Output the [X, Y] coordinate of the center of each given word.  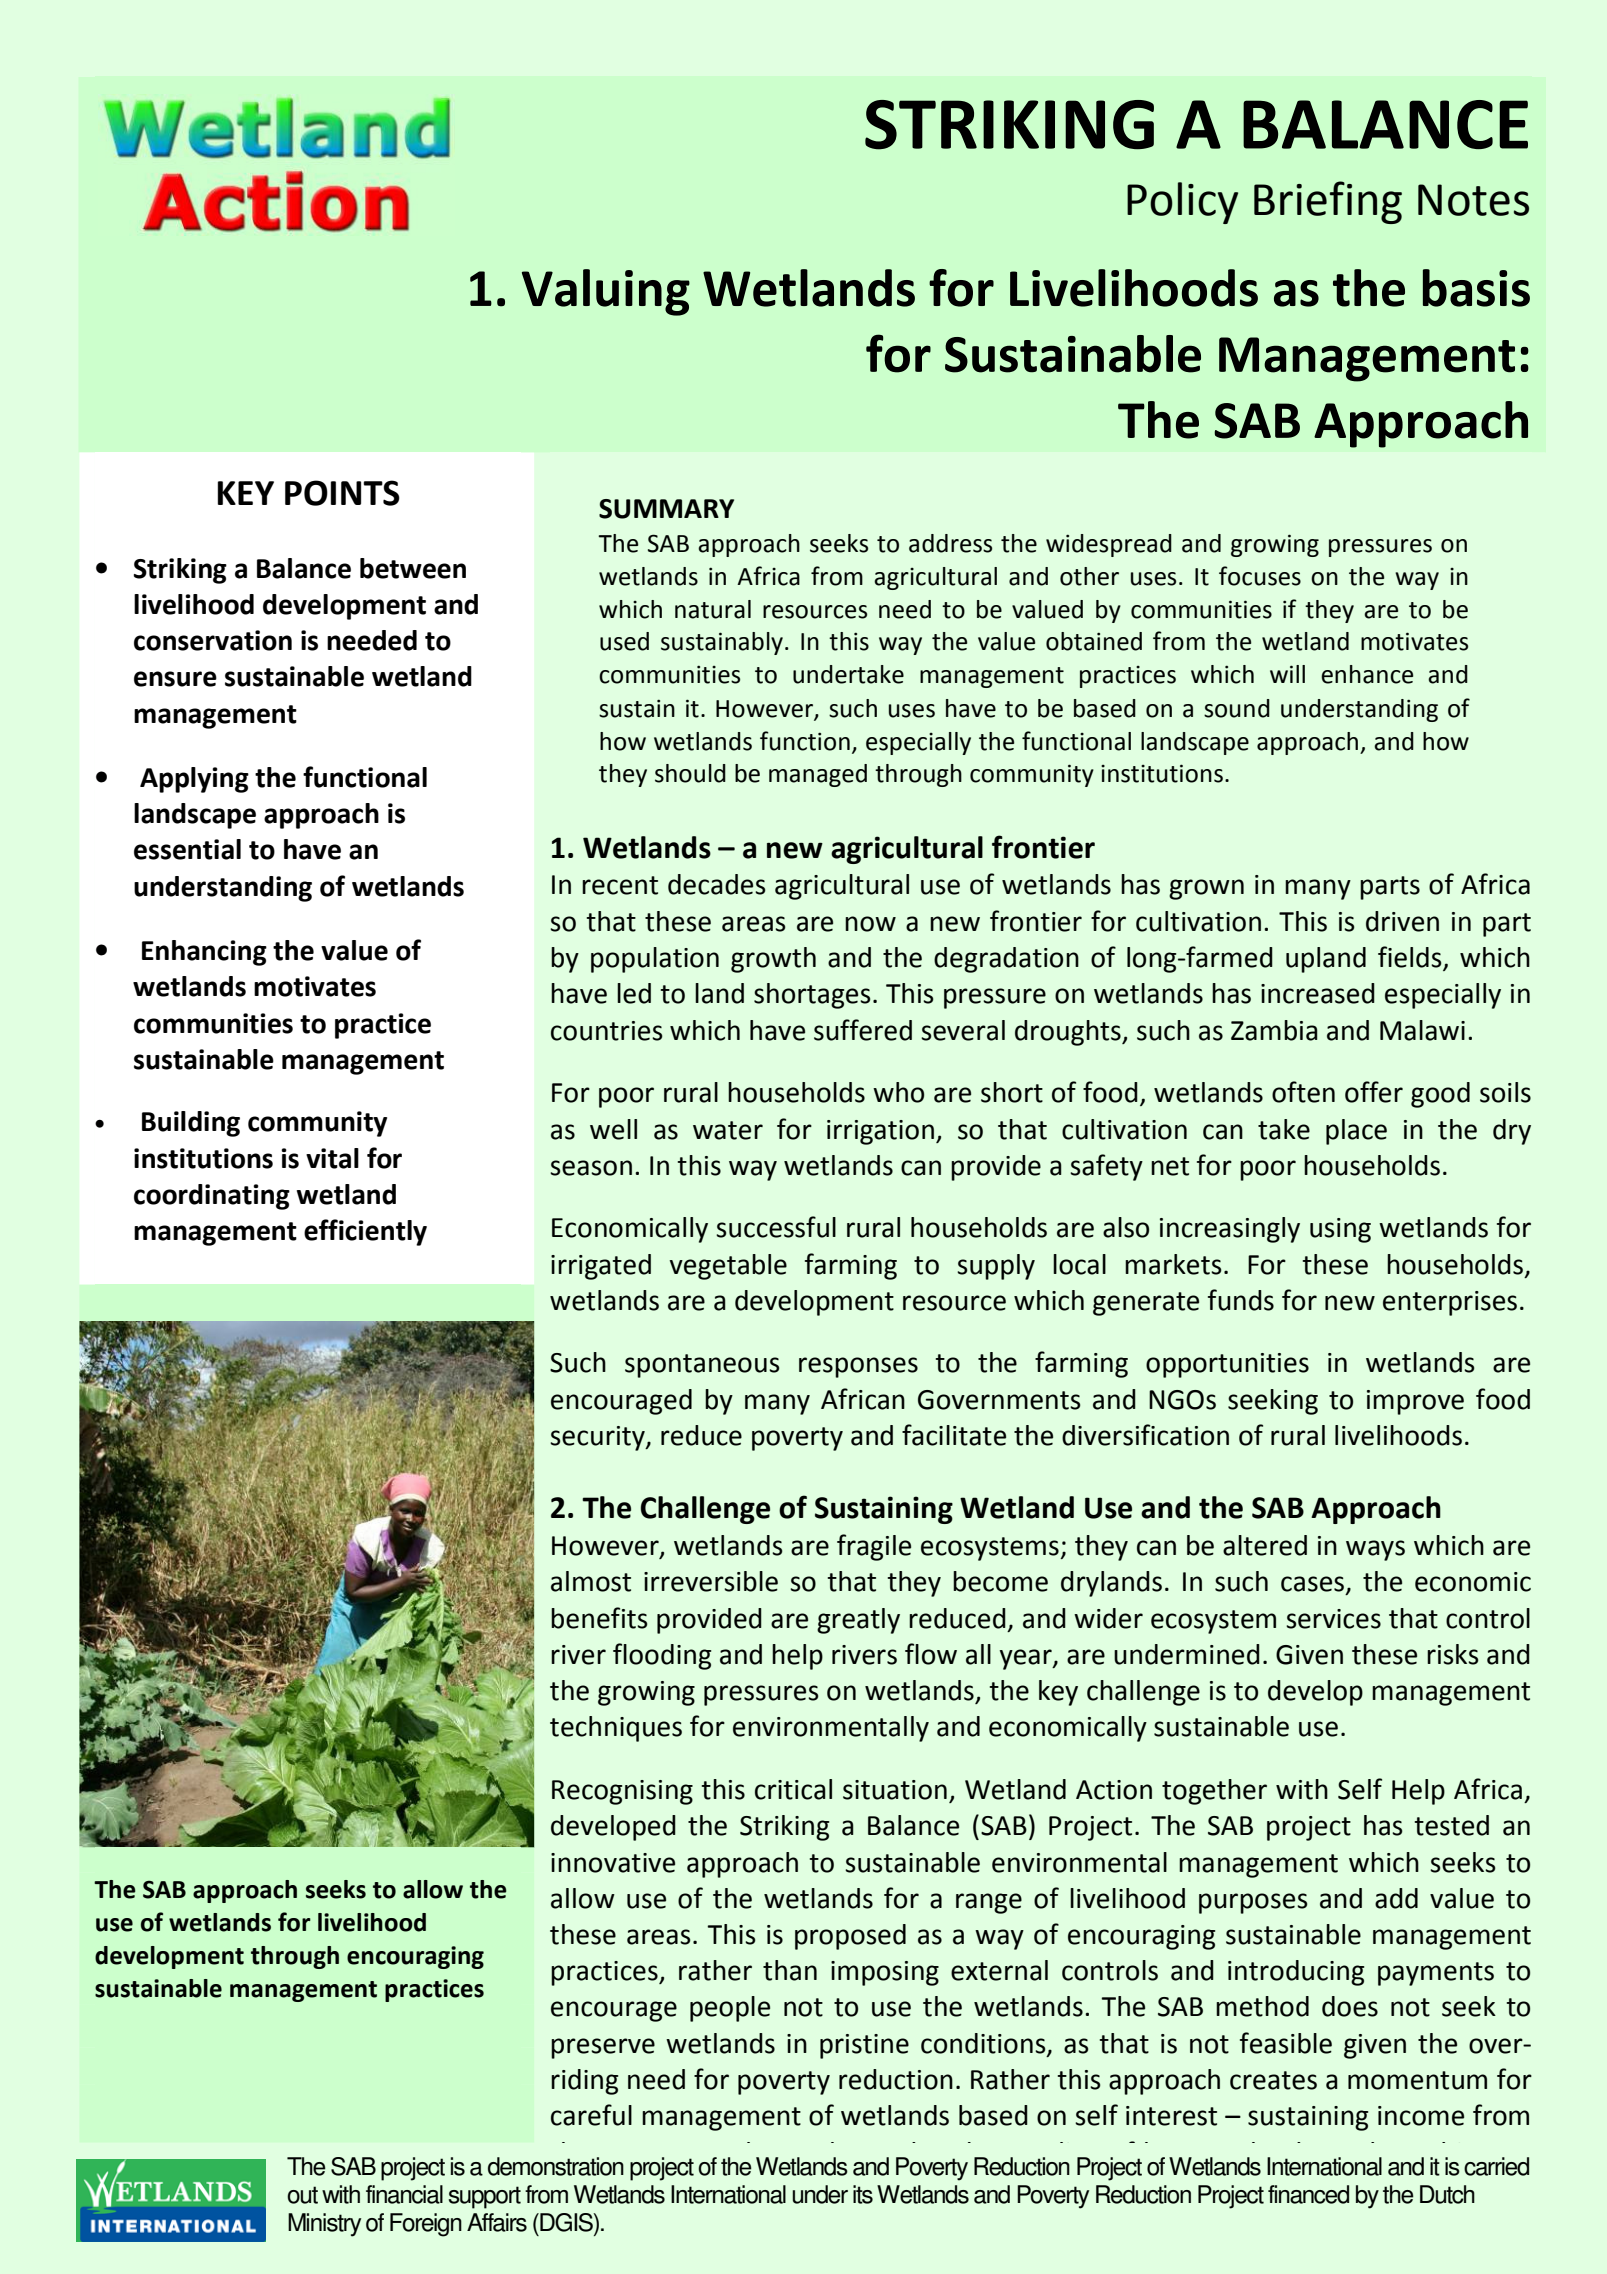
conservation [213, 640]
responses [858, 1367]
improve [1415, 1402]
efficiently [365, 1232]
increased [1318, 993]
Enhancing [204, 953]
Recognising [622, 1792]
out [302, 2195]
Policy [1182, 203]
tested [1451, 1825]
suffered [863, 1030]
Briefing [1328, 202]
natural [713, 609]
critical [793, 1789]
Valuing [606, 292]
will [1287, 674]
